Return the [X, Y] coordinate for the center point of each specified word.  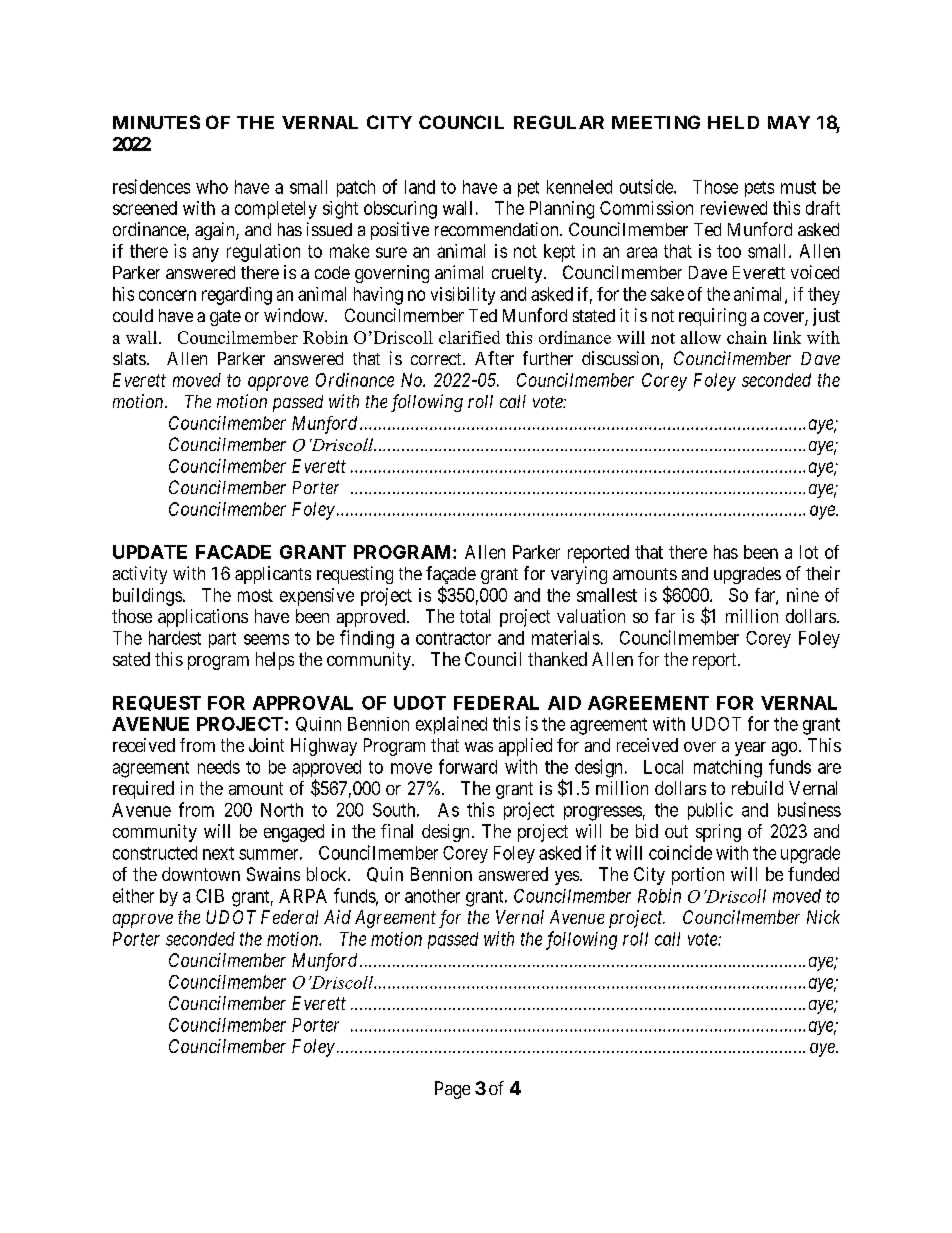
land [420, 187]
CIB [210, 896]
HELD [733, 122]
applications [203, 618]
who [212, 187]
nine [803, 595]
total [475, 616]
